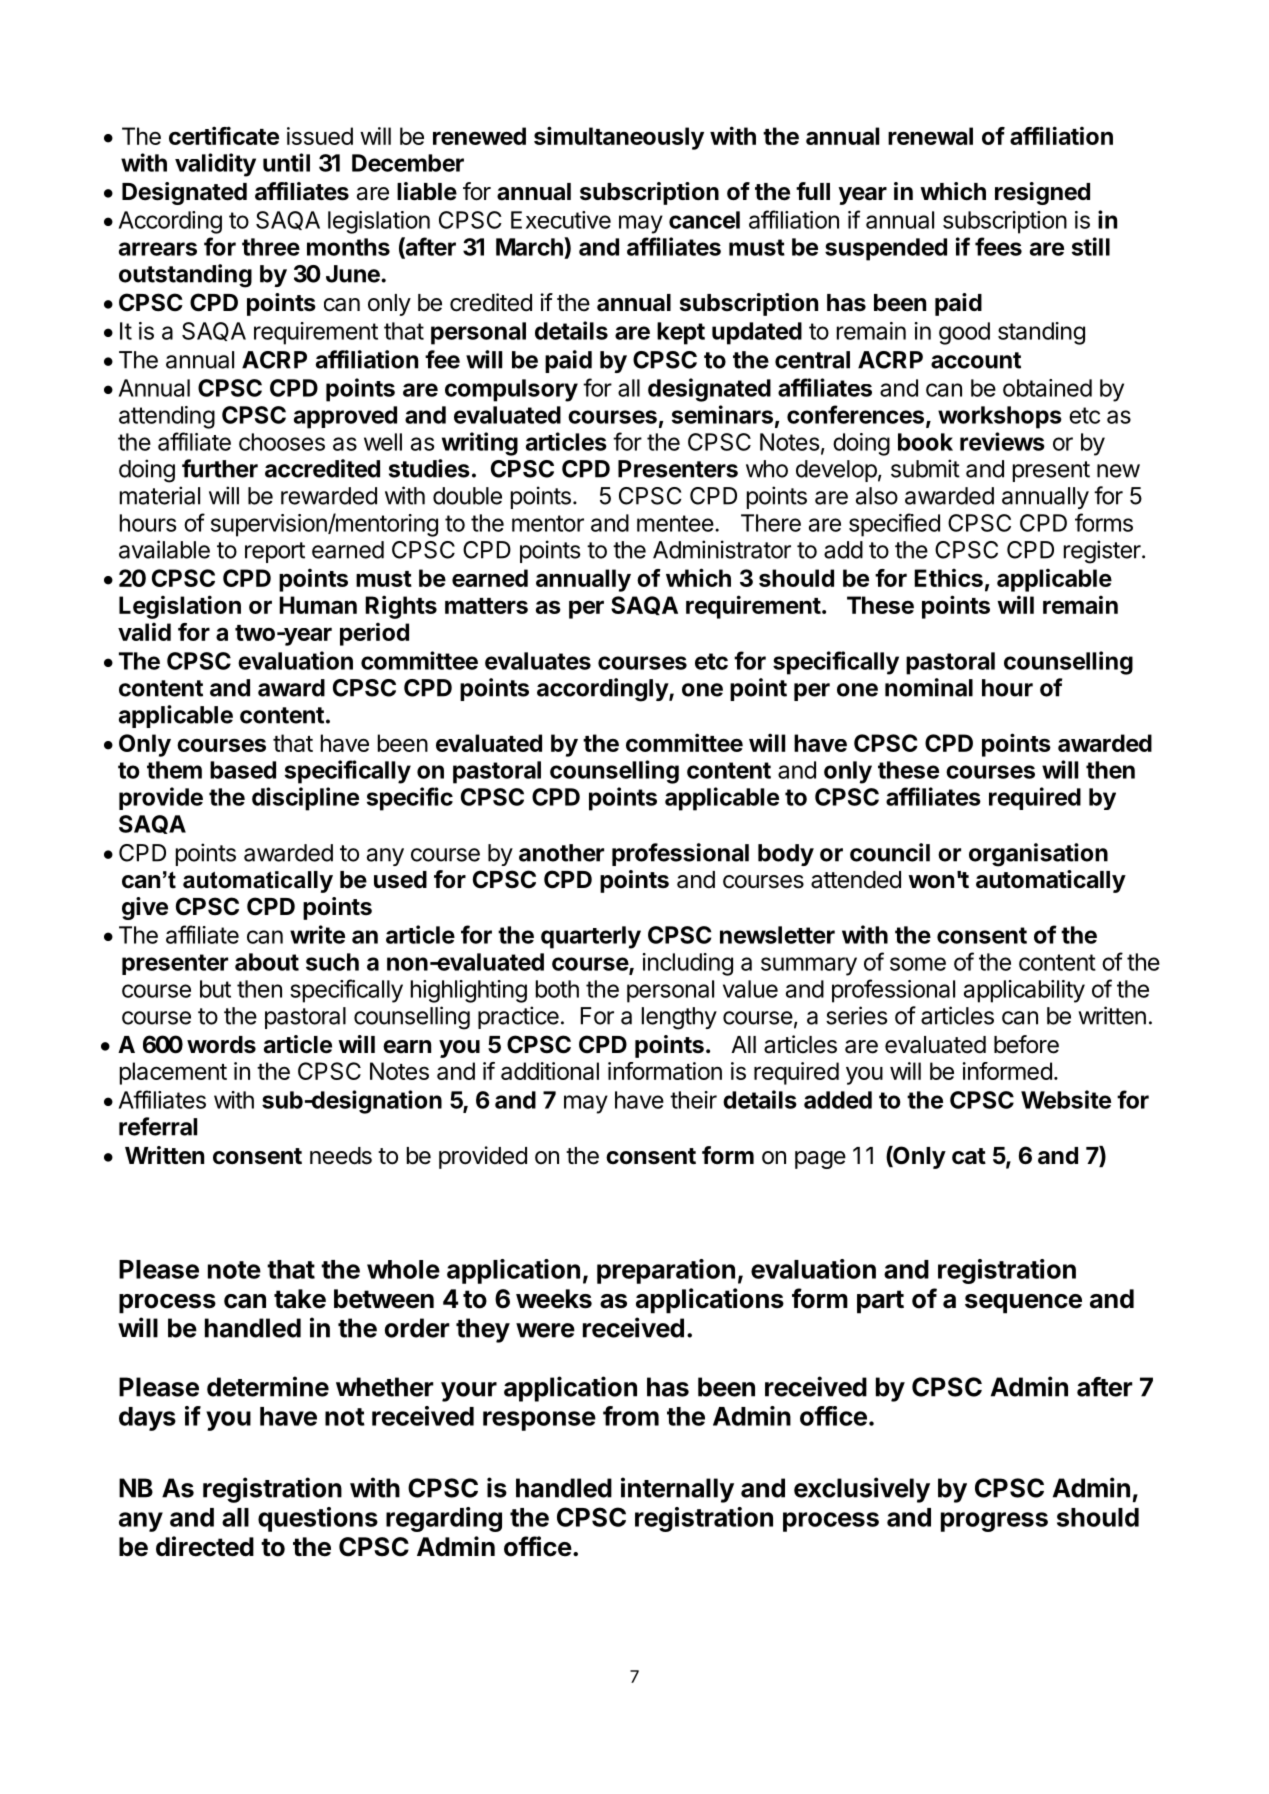 The width and height of the image is (1269, 1794). I want to click on questions, so click(318, 1519).
